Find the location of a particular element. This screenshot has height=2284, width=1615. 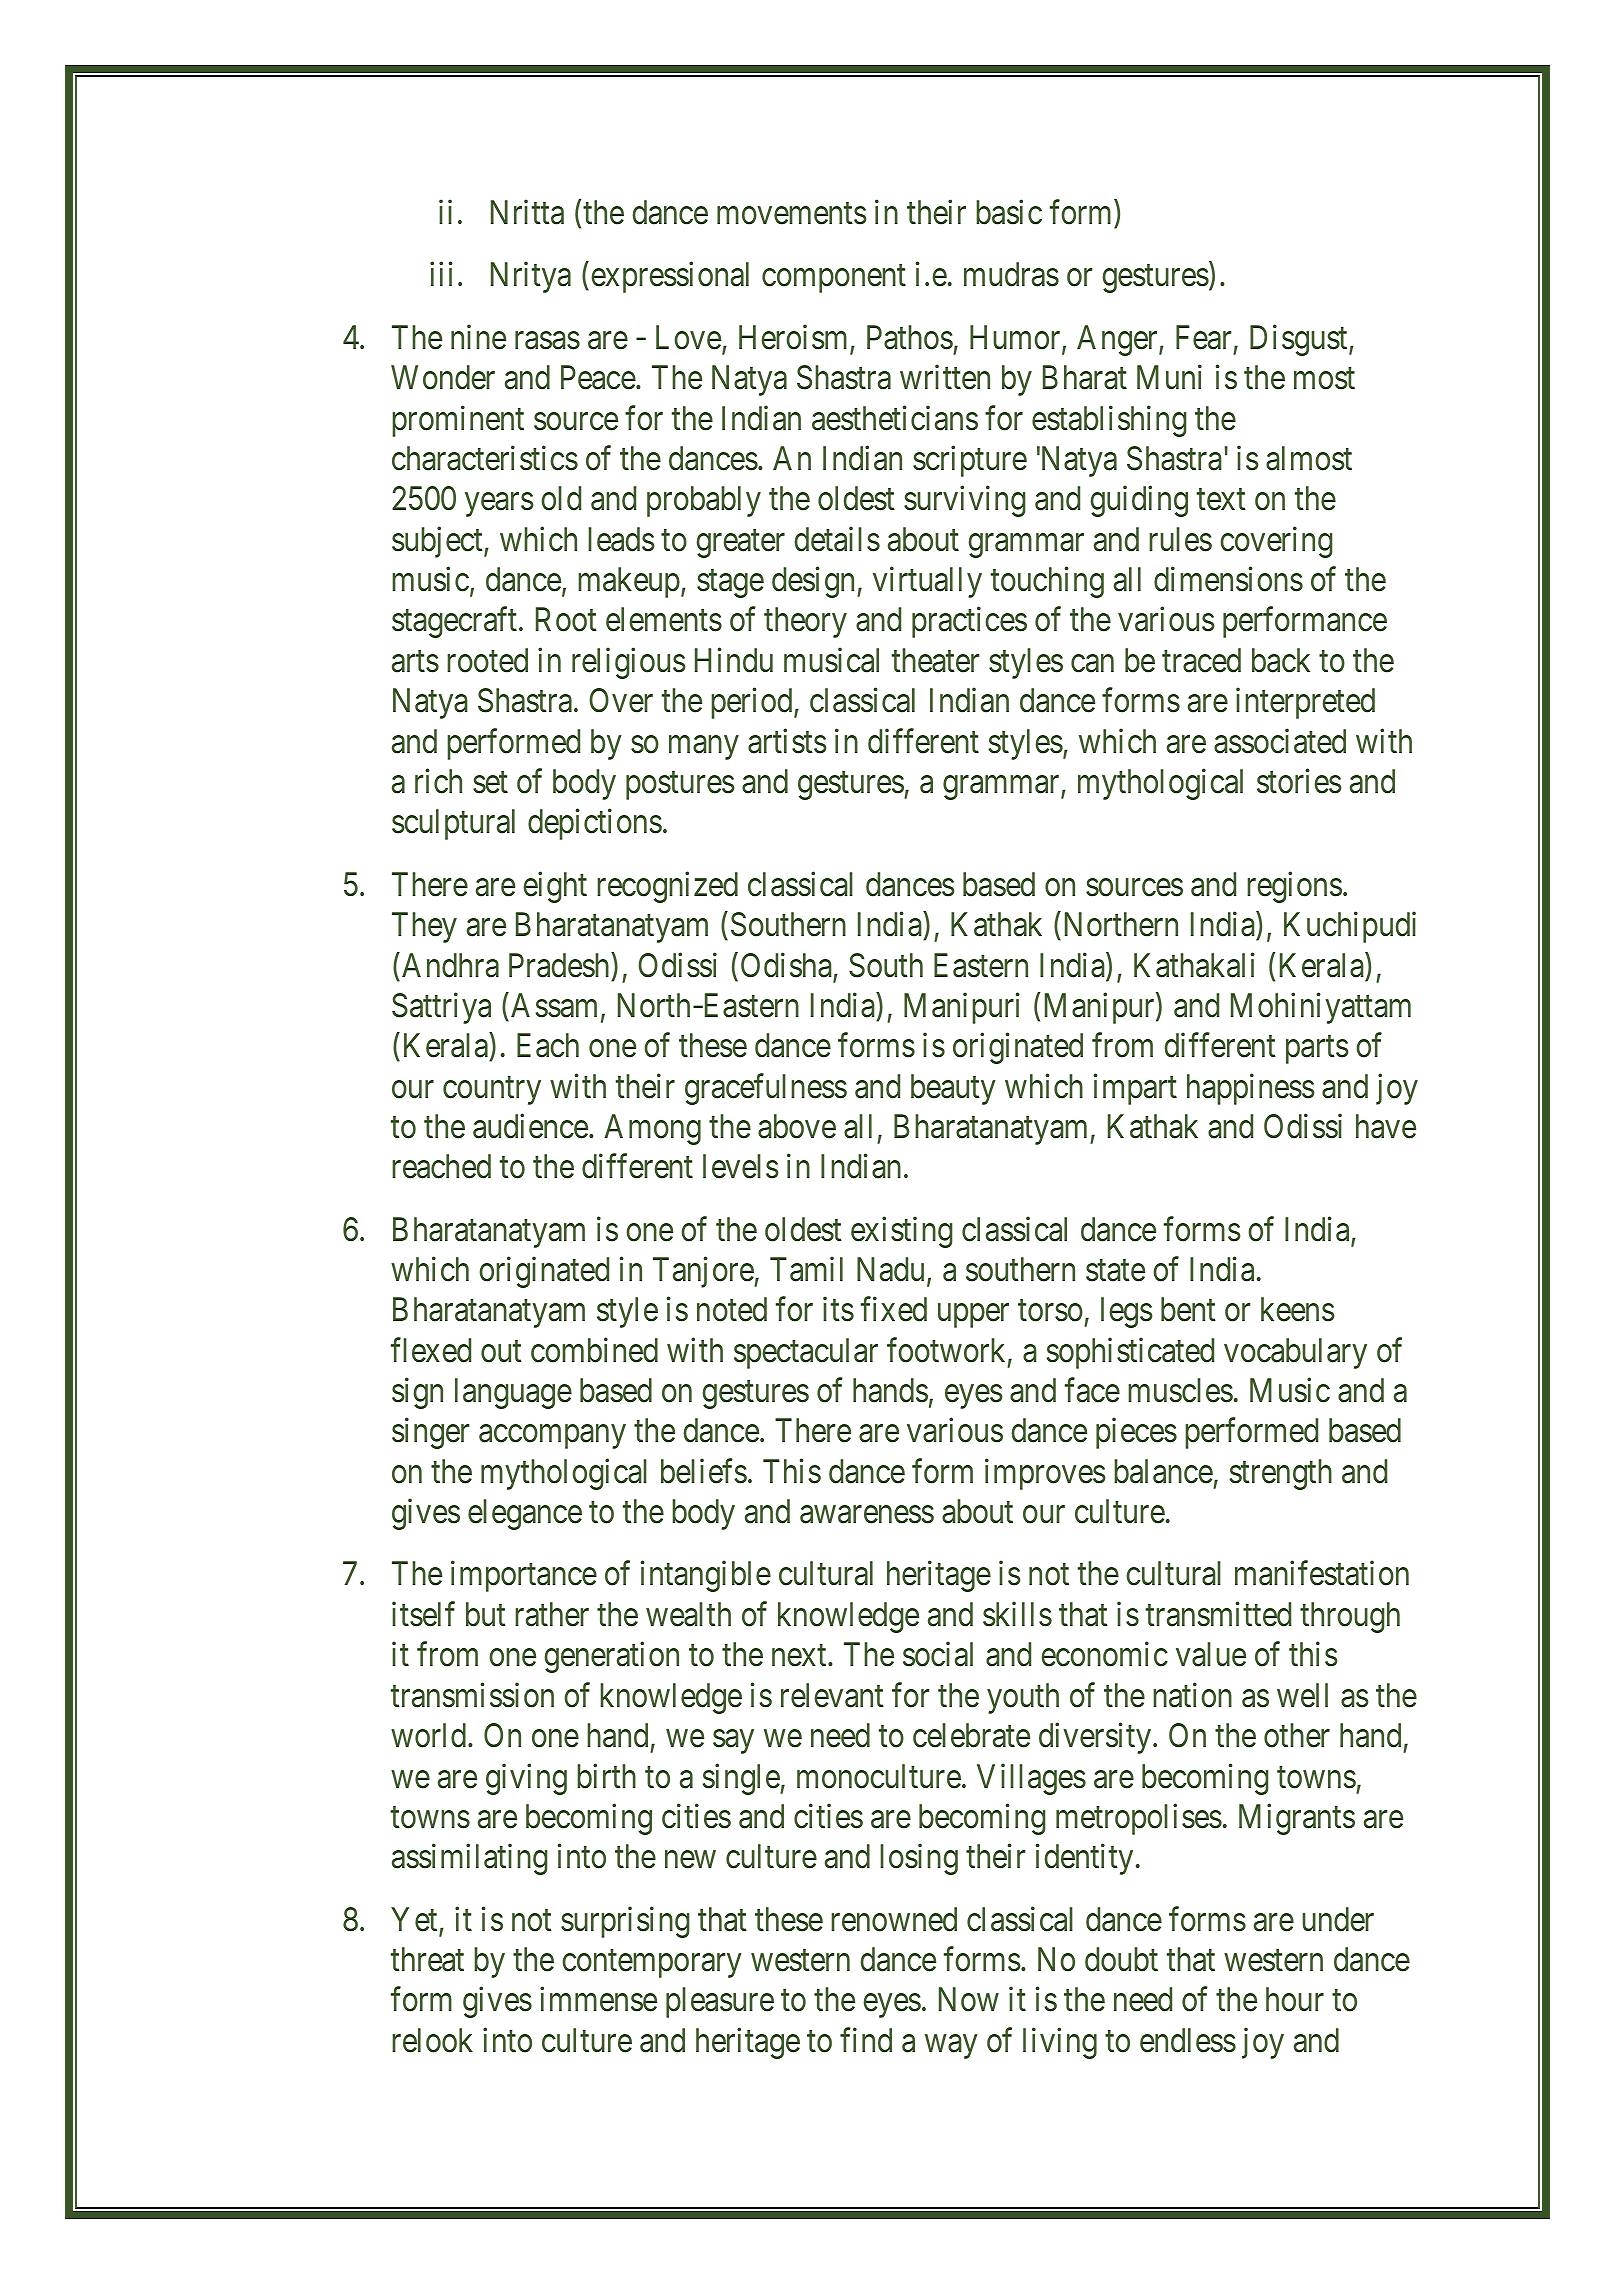

manifestation is located at coordinates (1322, 1573).
